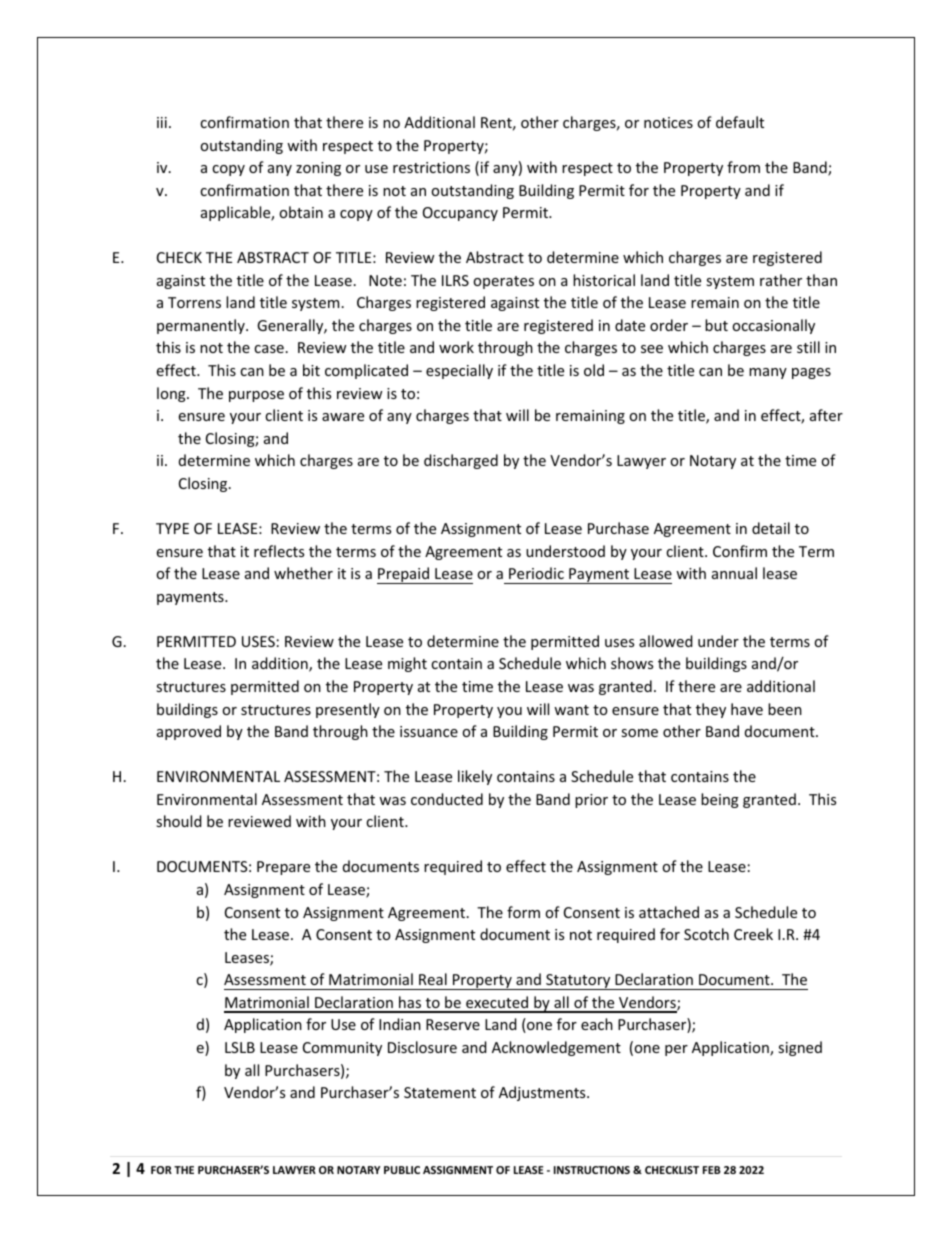 This screenshot has height=1233, width=952. Describe the element at coordinates (303, 573) in the screenshot. I see `whether` at that location.
